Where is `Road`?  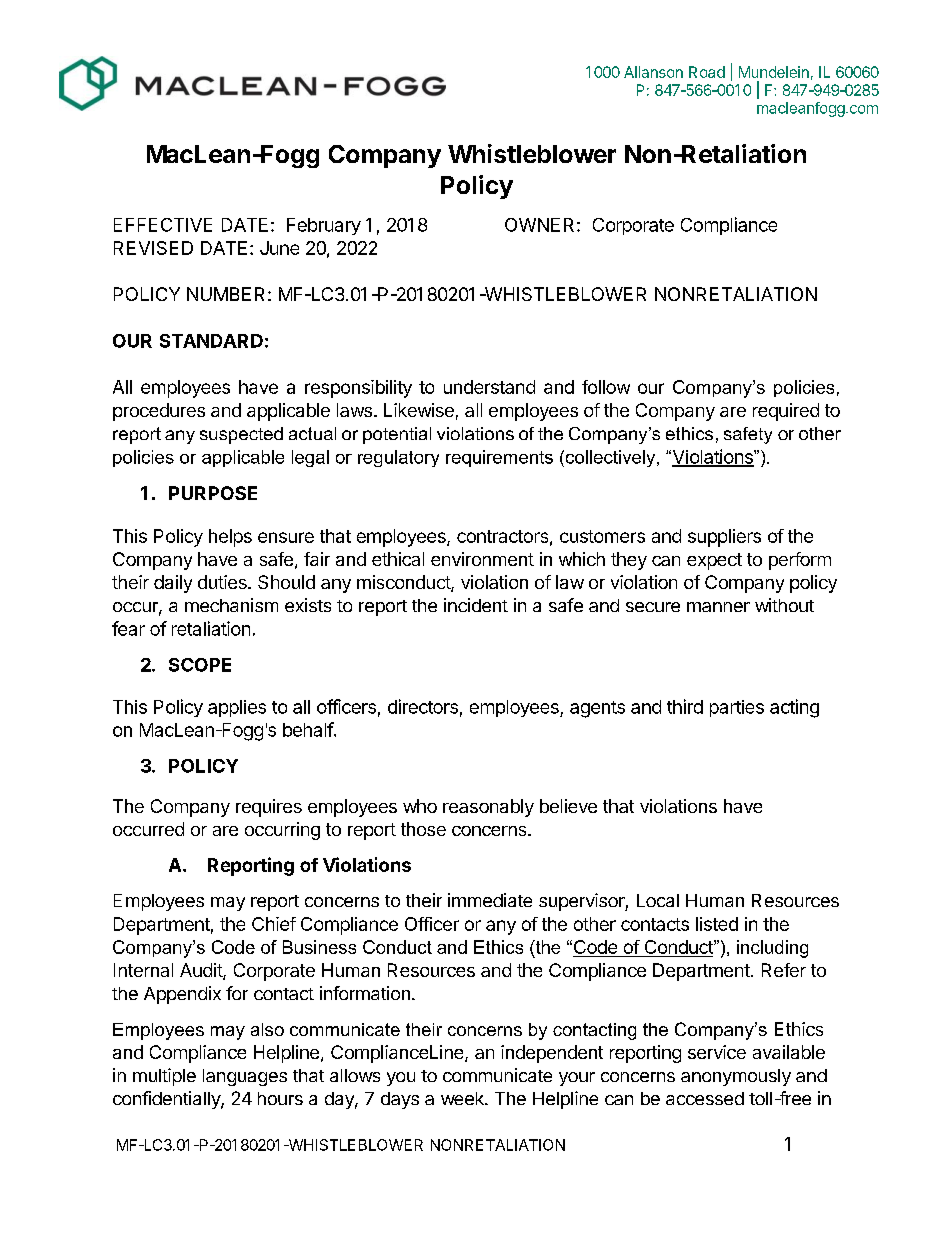 Road is located at coordinates (707, 72).
